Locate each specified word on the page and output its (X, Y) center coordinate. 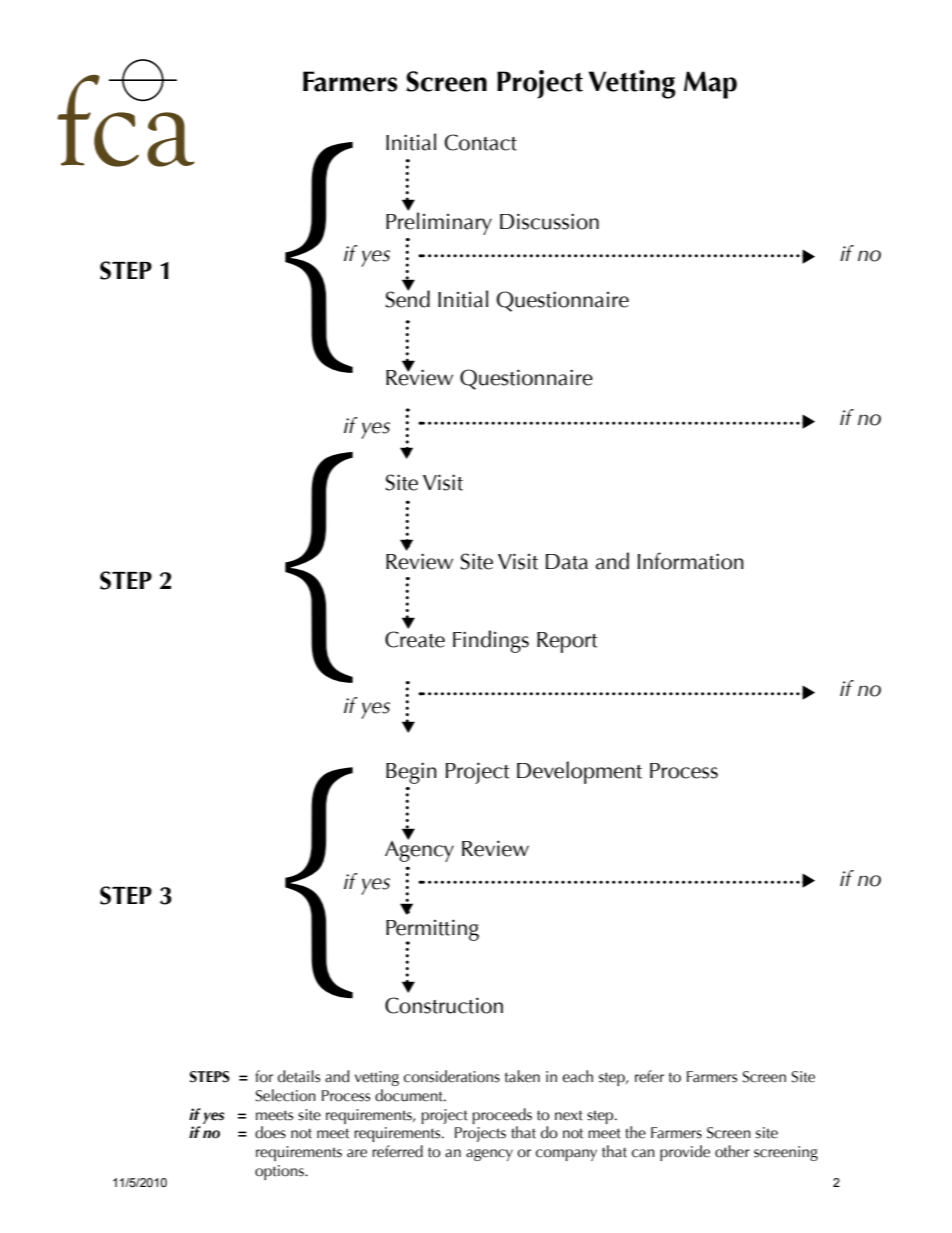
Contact (480, 142)
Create (415, 639)
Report (567, 642)
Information (691, 561)
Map (710, 85)
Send (407, 298)
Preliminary (439, 222)
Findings (491, 641)
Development (579, 772)
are (357, 1153)
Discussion (549, 221)
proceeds (502, 1116)
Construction (444, 1005)
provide (685, 1153)
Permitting (432, 931)
